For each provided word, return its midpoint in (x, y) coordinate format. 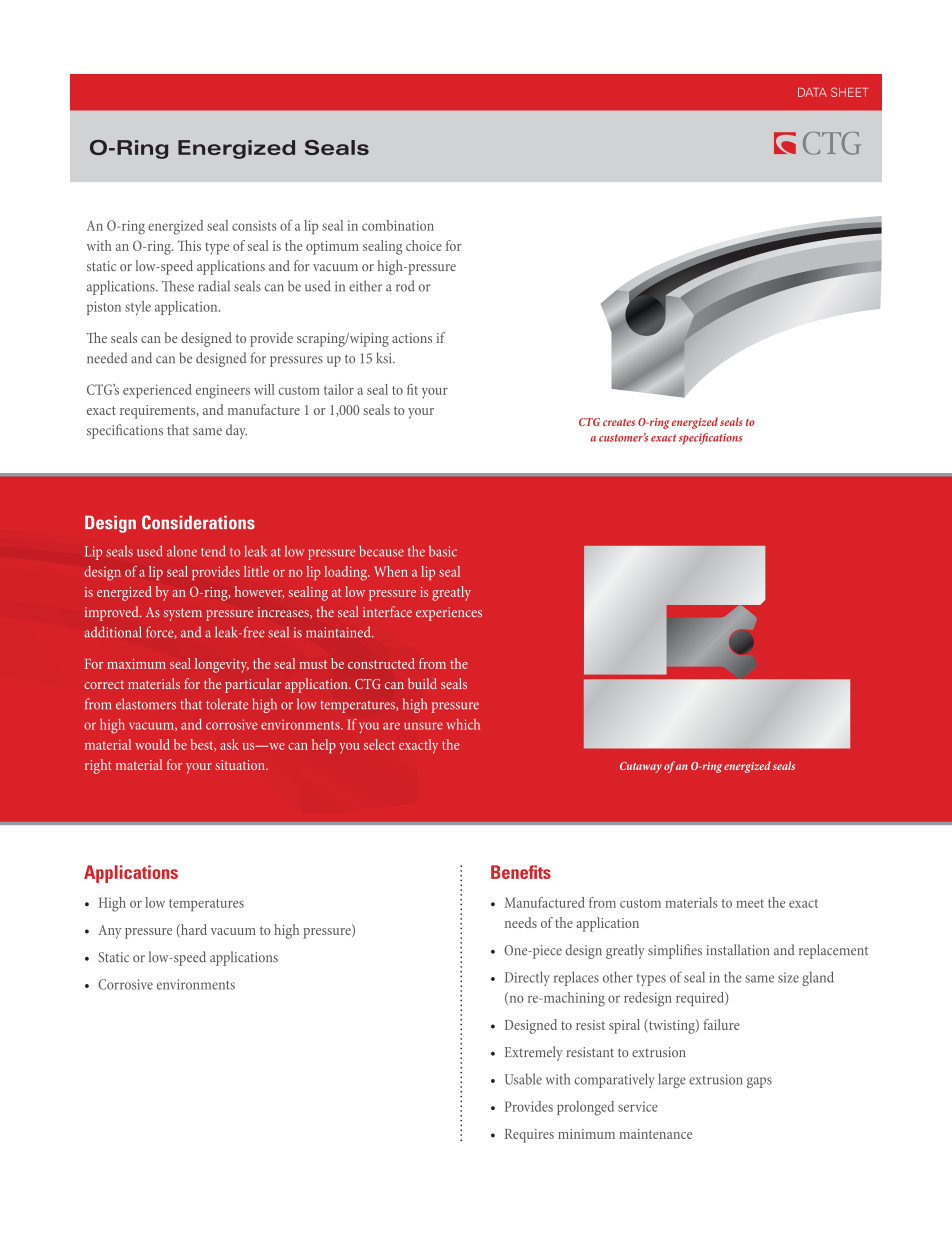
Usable (523, 1079)
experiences (449, 614)
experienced (157, 391)
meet (750, 903)
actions (412, 338)
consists (254, 225)
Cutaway (641, 767)
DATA (812, 92)
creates (619, 422)
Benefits (521, 872)
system (183, 614)
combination (398, 225)
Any (109, 932)
